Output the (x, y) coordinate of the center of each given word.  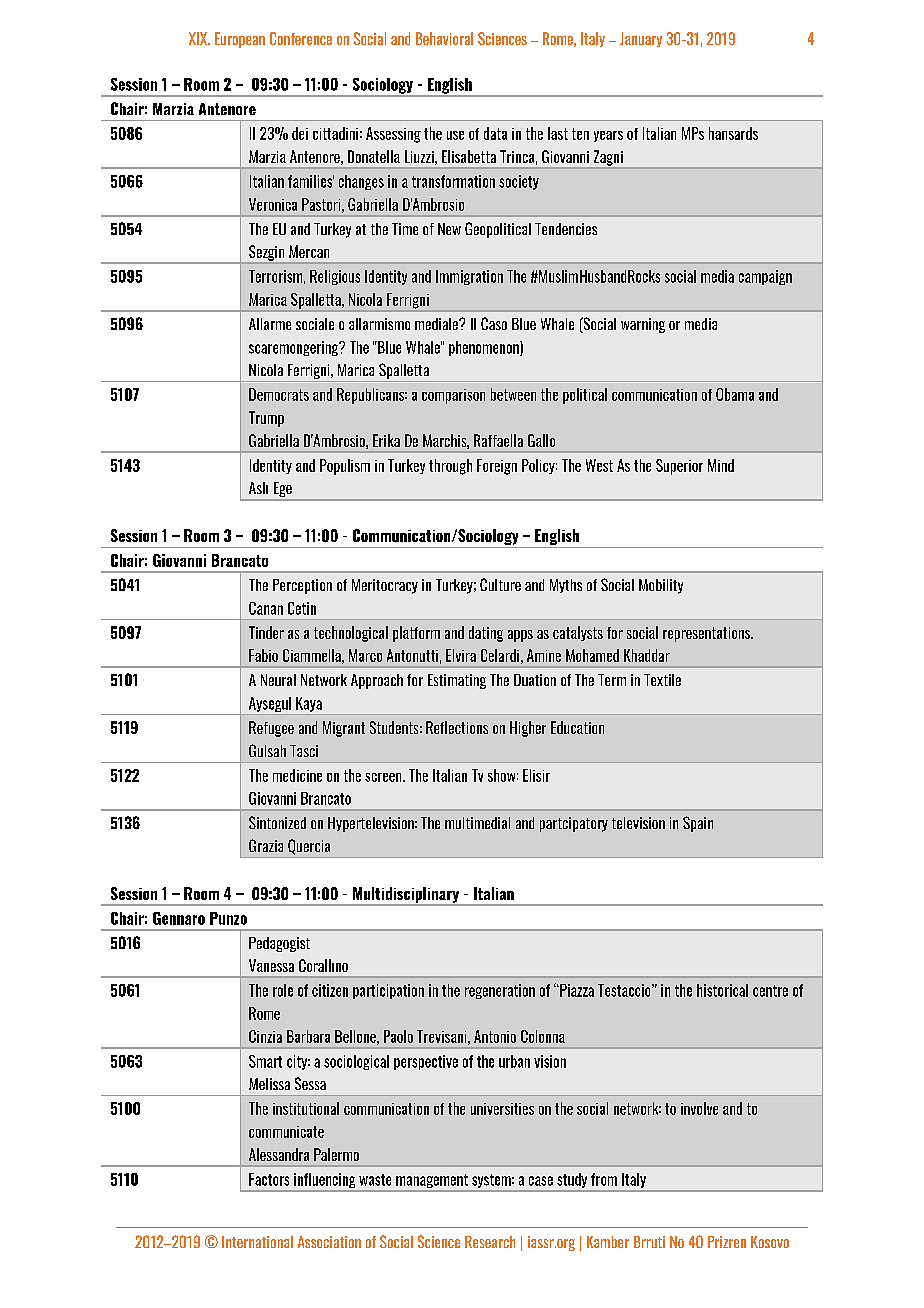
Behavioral (444, 38)
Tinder (266, 632)
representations (708, 634)
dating (486, 634)
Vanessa (271, 965)
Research (490, 1242)
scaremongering (295, 348)
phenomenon (485, 348)
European (240, 40)
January (641, 39)
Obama (735, 394)
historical (722, 990)
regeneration (500, 991)
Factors (269, 1179)
